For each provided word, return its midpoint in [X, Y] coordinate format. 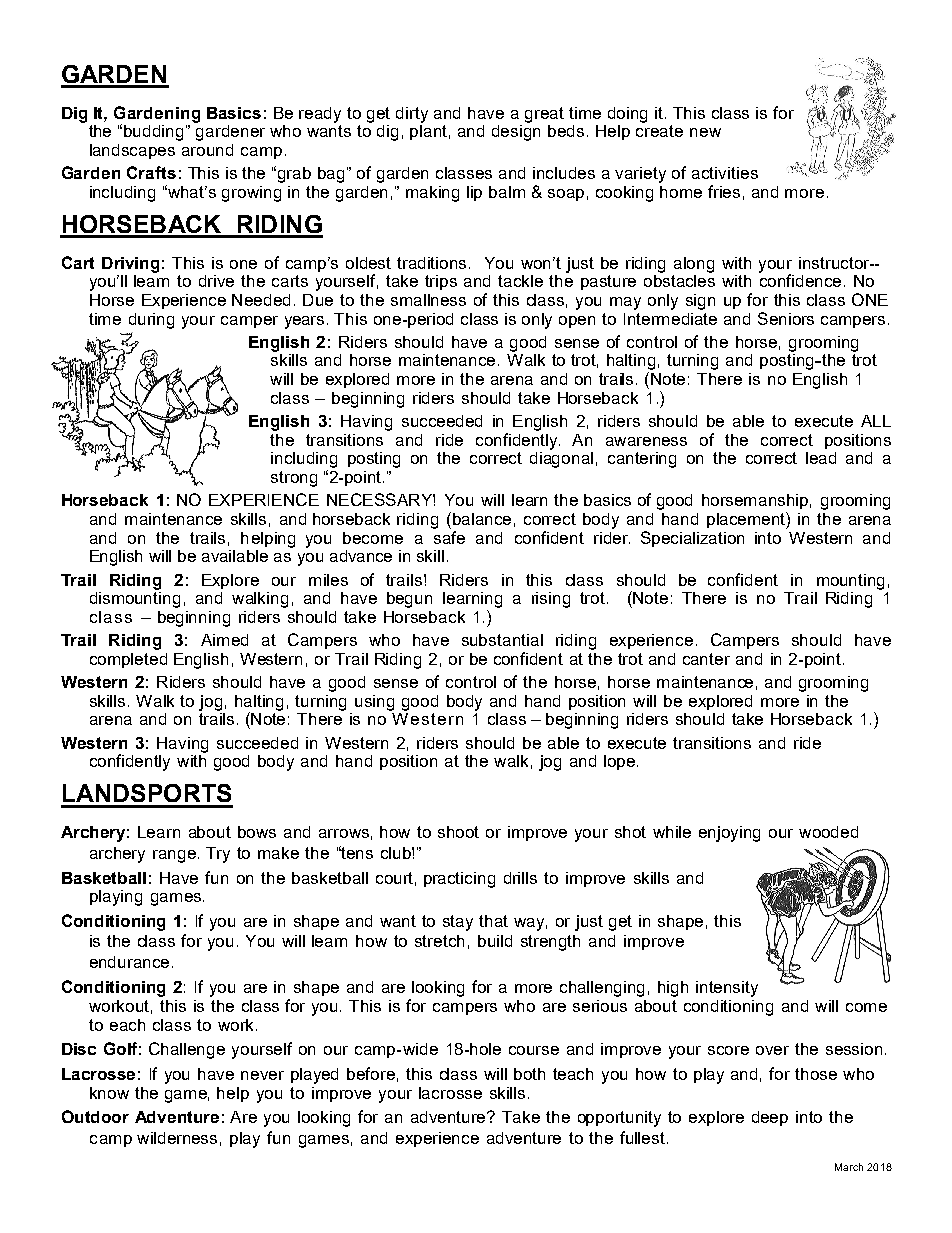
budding [155, 133]
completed [128, 660]
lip [474, 193]
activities [725, 173]
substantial [502, 640]
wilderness [177, 1138]
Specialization [692, 539]
